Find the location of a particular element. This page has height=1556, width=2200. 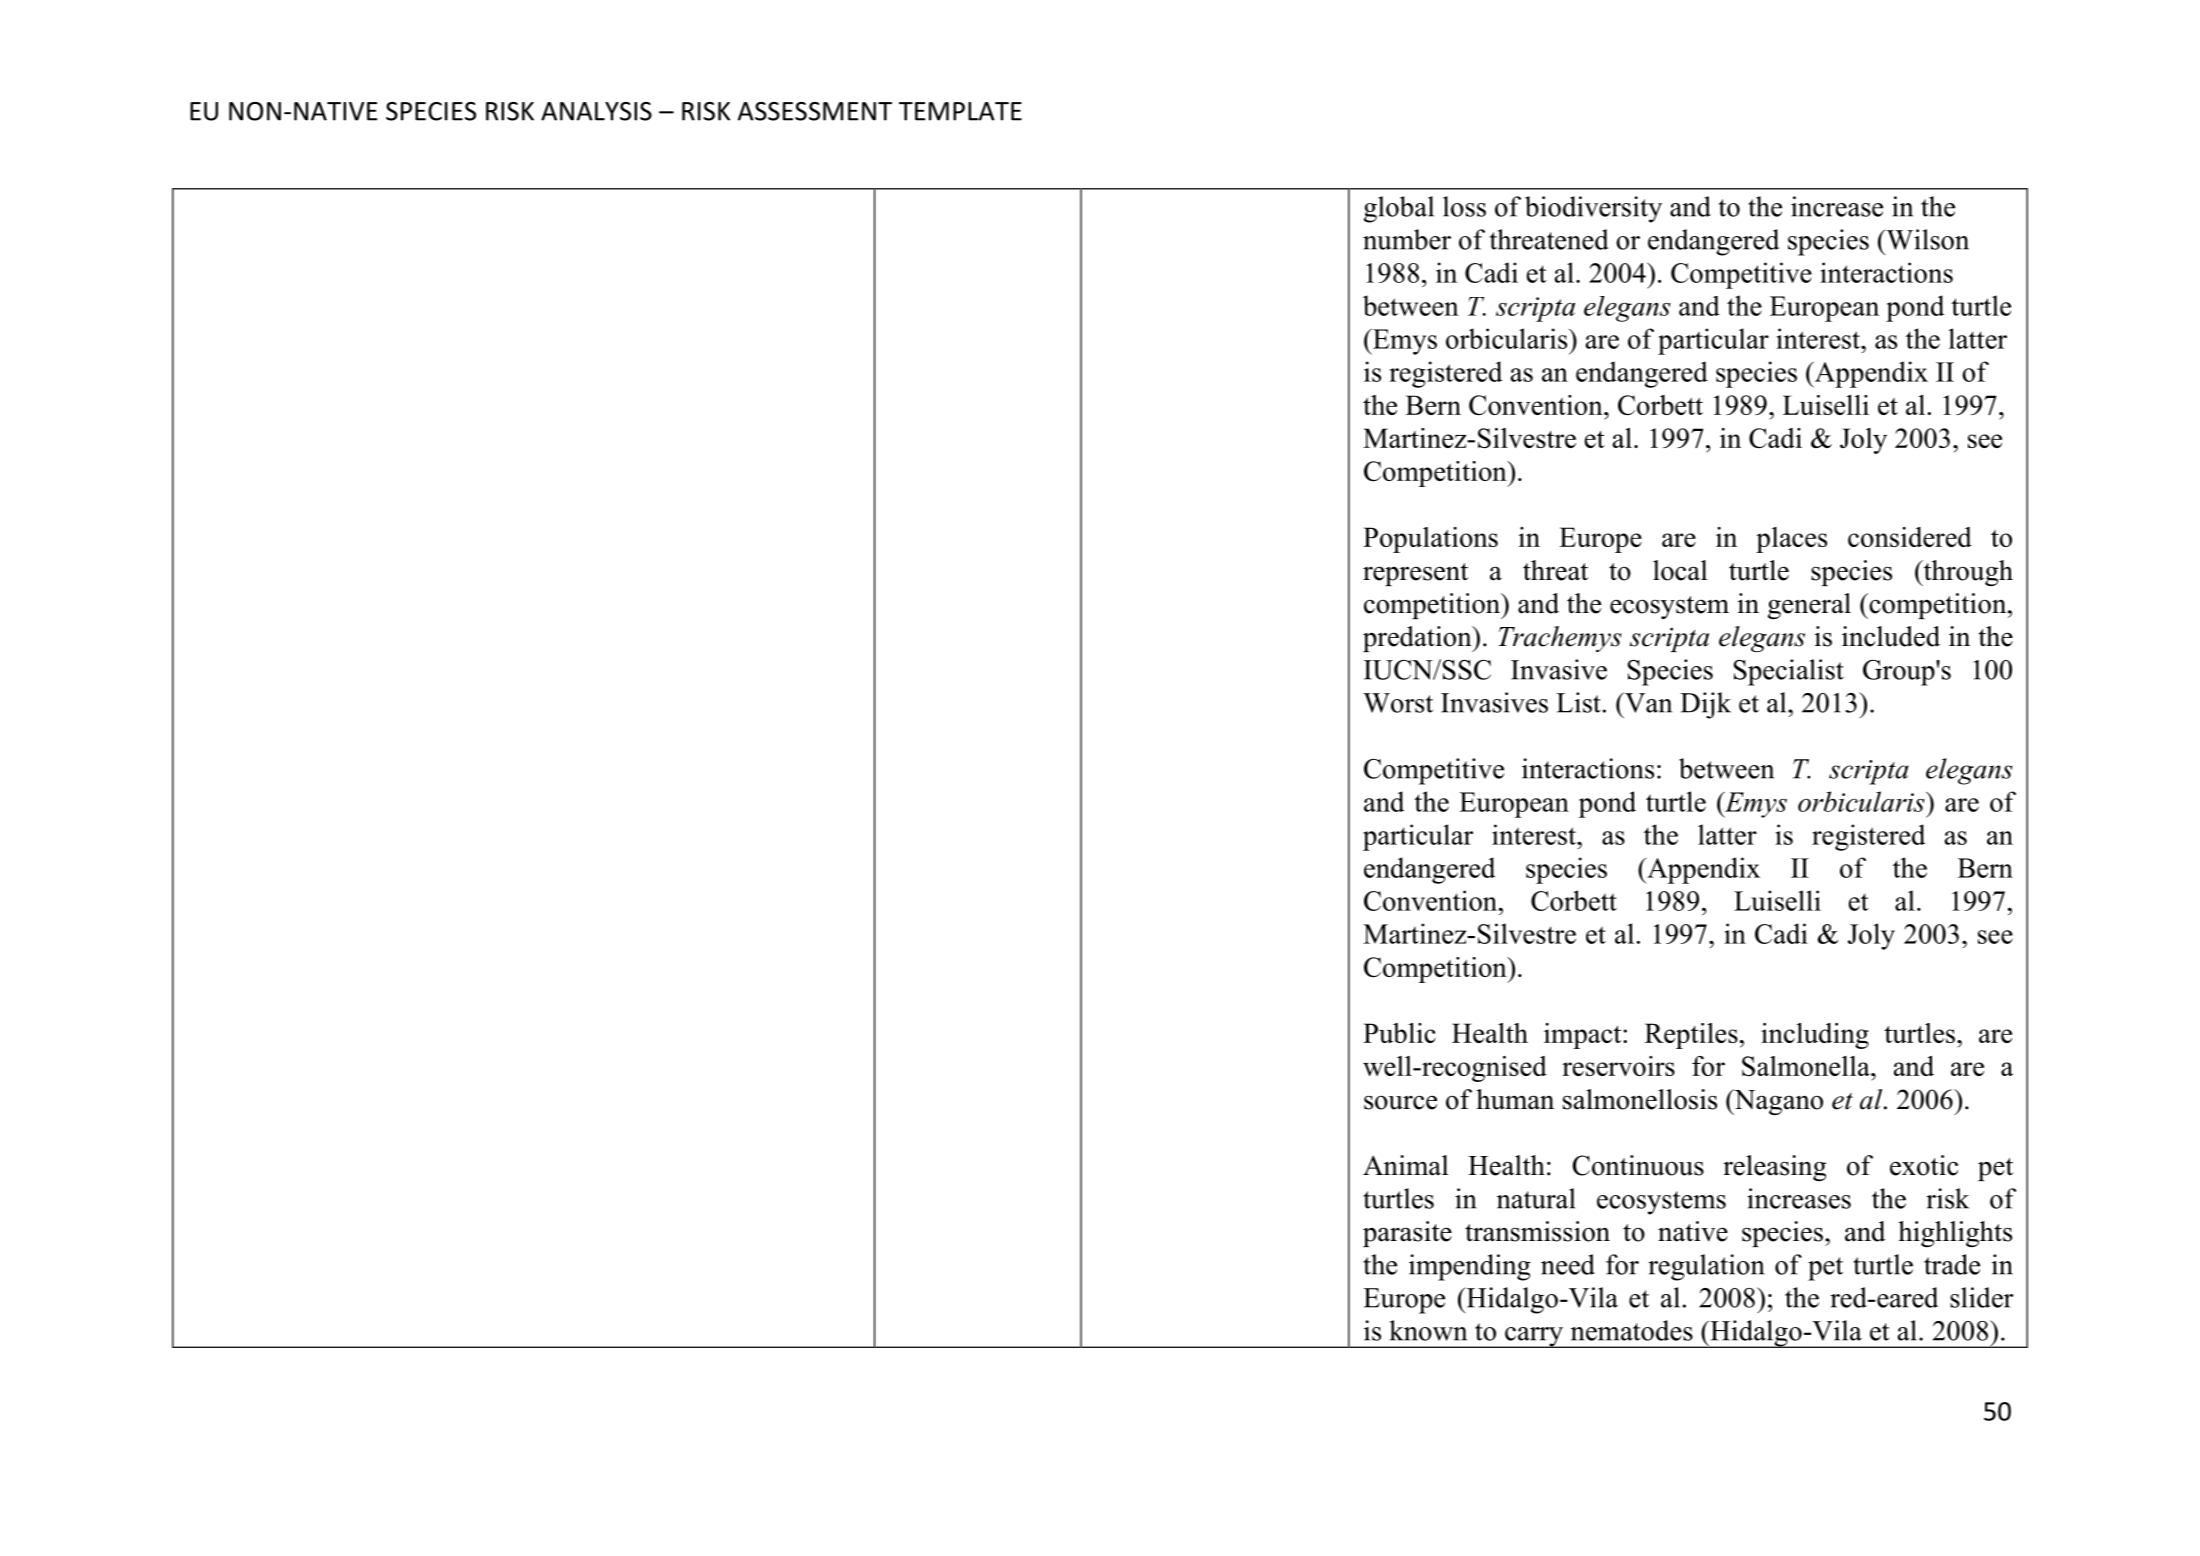

predation is located at coordinates (1418, 639).
